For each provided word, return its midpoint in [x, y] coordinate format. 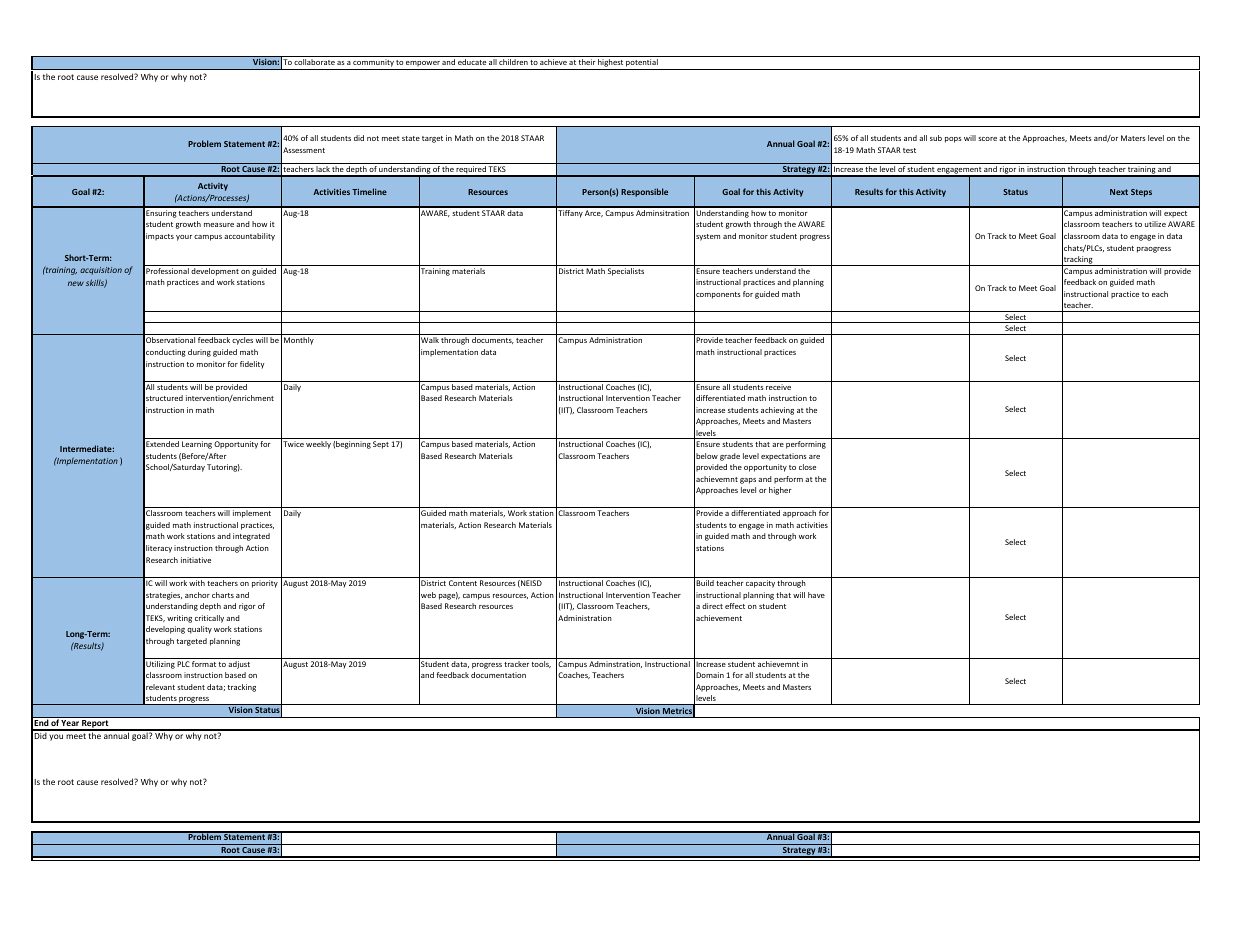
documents [493, 340]
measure [219, 225]
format [204, 664]
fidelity [252, 365]
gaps [748, 481]
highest [610, 64]
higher [780, 491]
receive [778, 387]
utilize [1155, 224]
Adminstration [615, 664]
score [987, 139]
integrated [251, 537]
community [373, 64]
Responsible [644, 192]
